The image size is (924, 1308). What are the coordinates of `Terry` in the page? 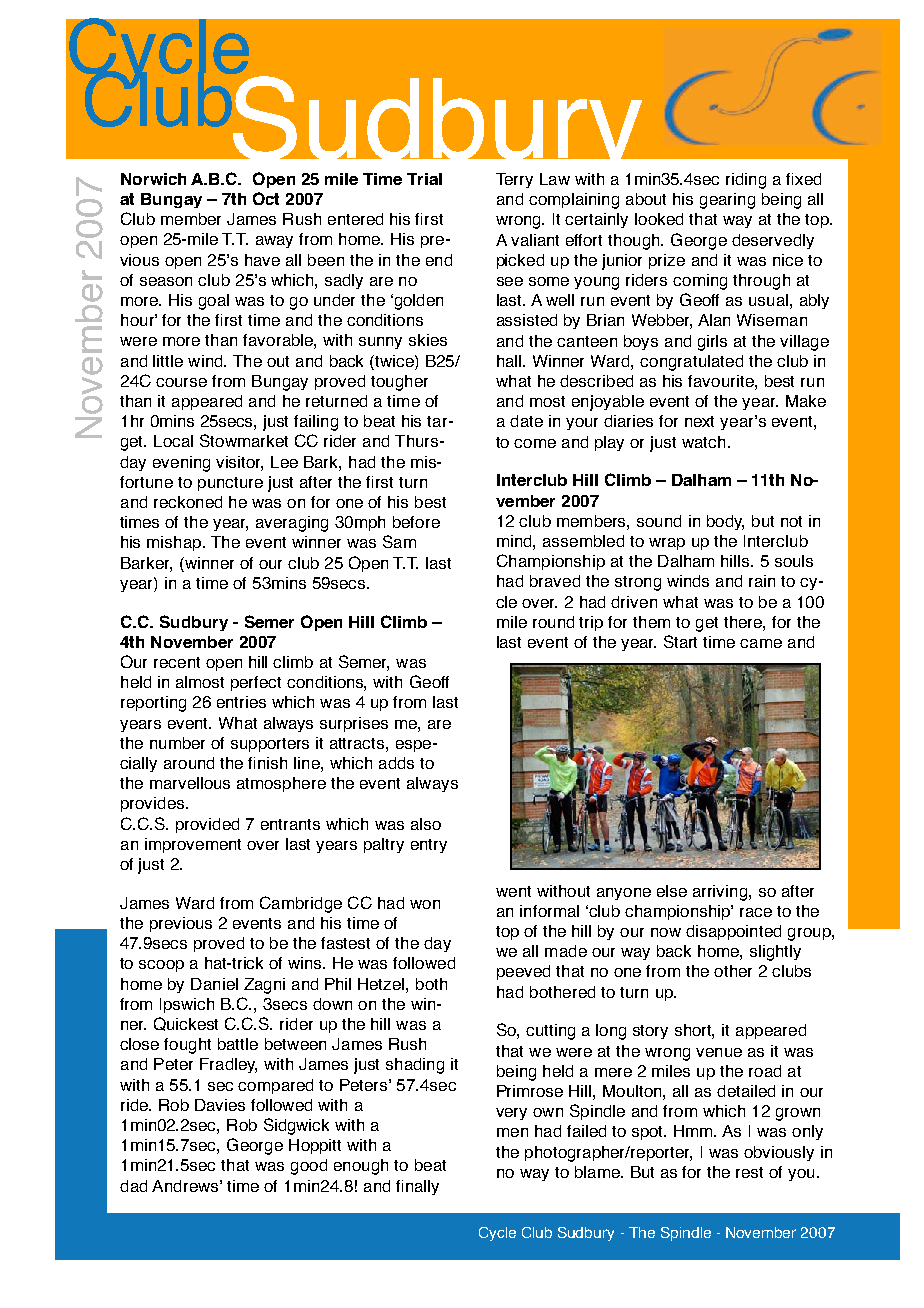 It's located at (514, 180).
